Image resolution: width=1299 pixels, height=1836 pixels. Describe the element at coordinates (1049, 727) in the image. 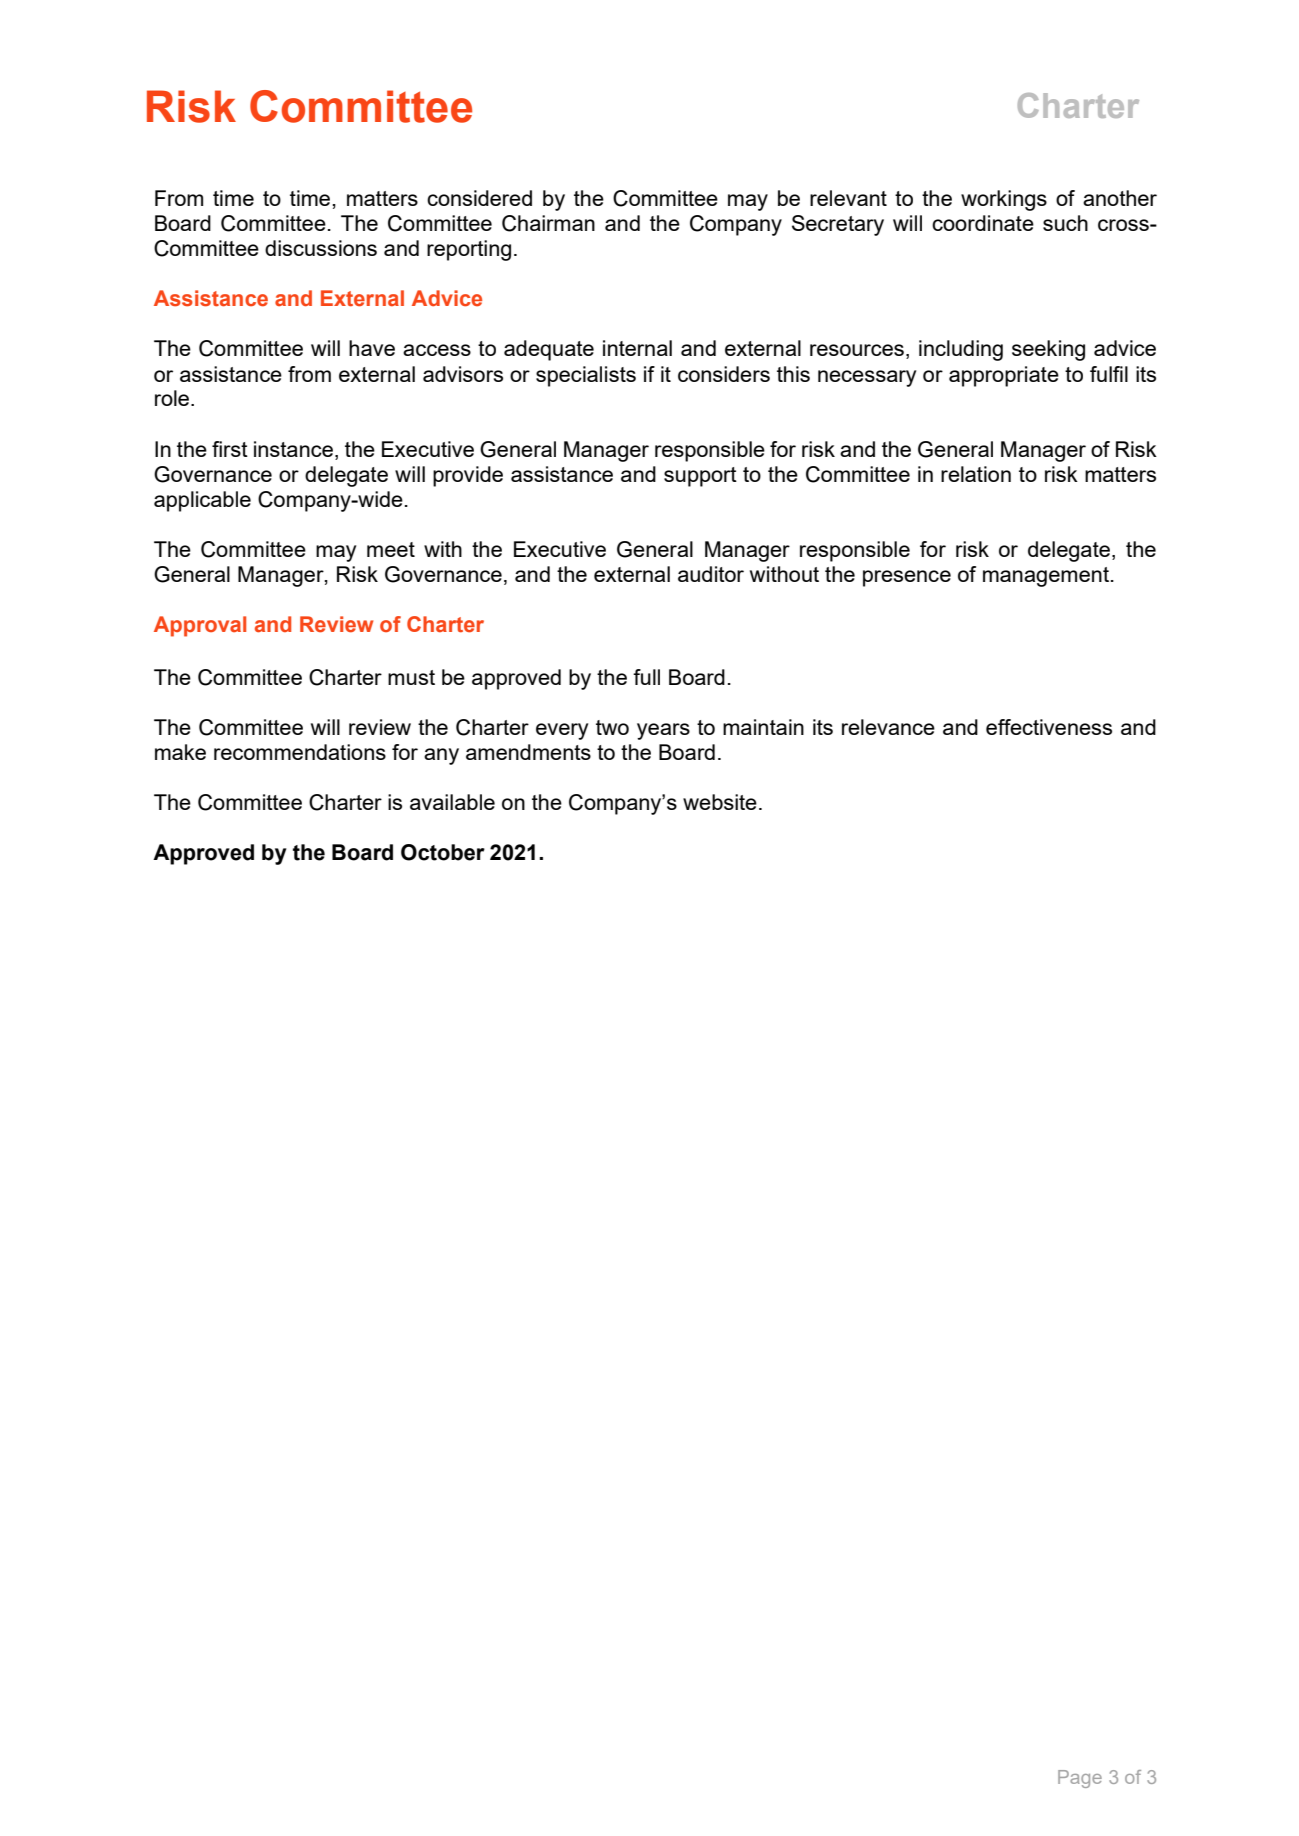

I see `effectiveness` at that location.
